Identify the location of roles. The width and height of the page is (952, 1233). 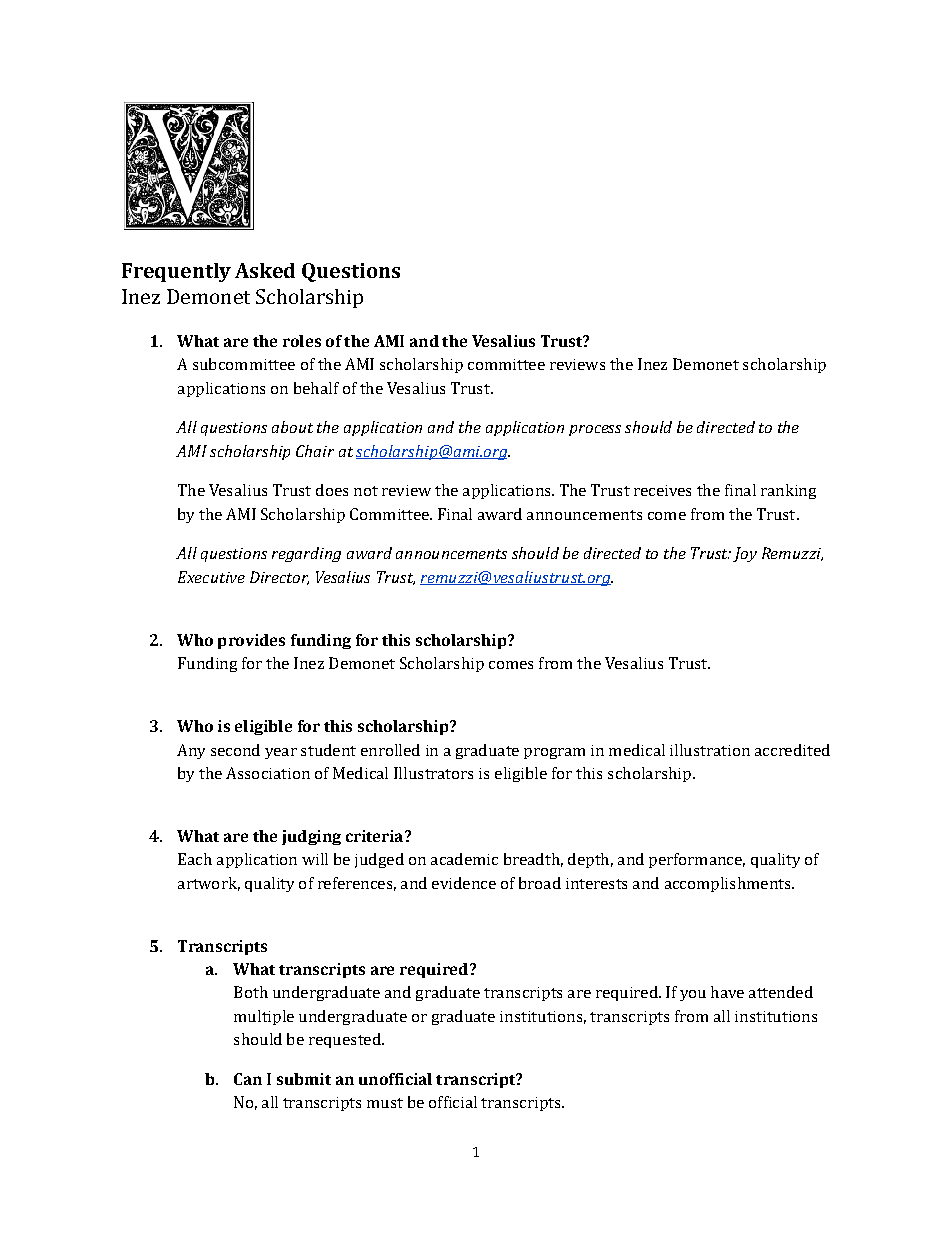
(302, 341).
